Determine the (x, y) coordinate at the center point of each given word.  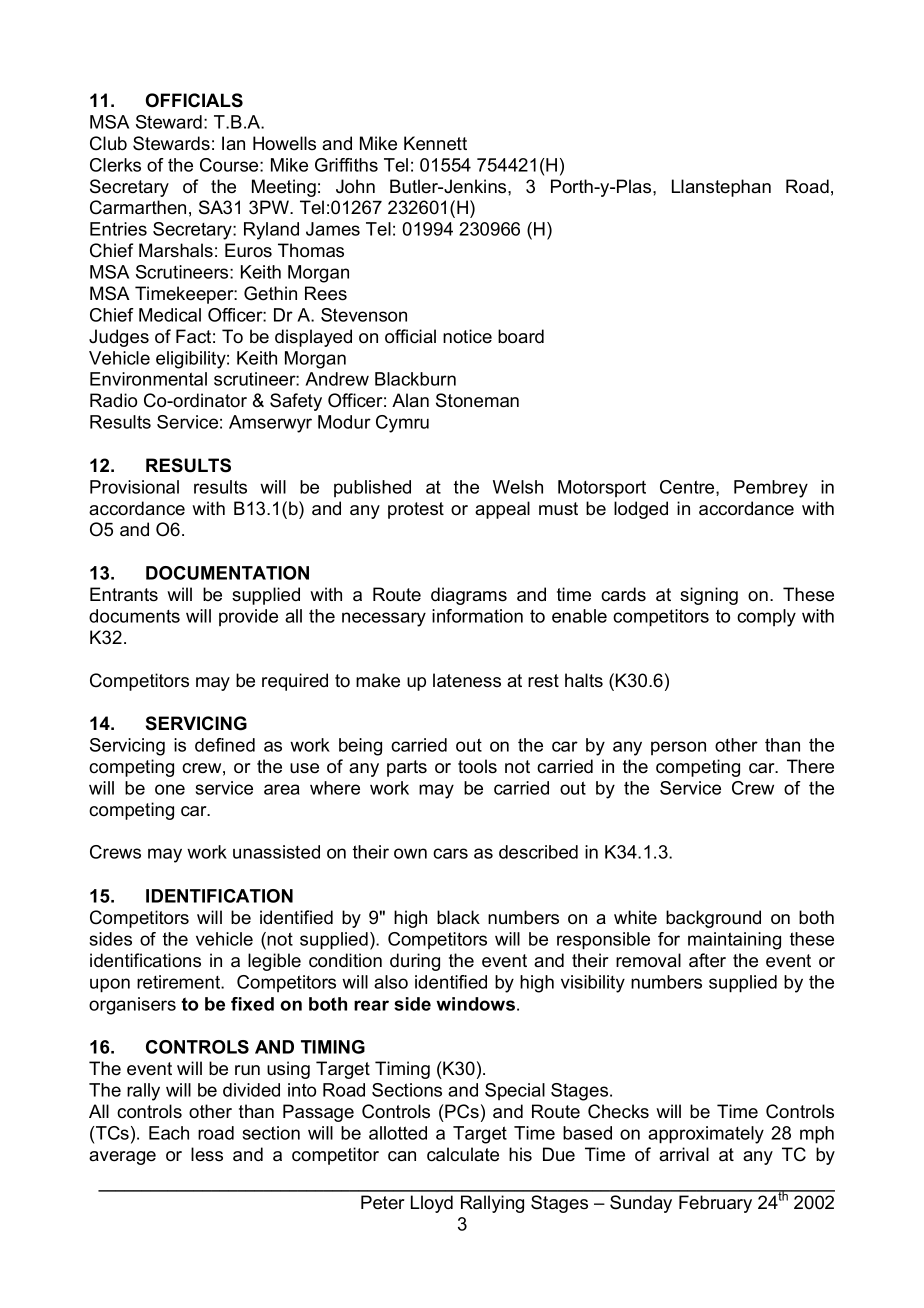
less (207, 1154)
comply (766, 618)
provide (248, 617)
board (521, 336)
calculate (463, 1154)
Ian (233, 143)
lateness (467, 680)
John (355, 186)
